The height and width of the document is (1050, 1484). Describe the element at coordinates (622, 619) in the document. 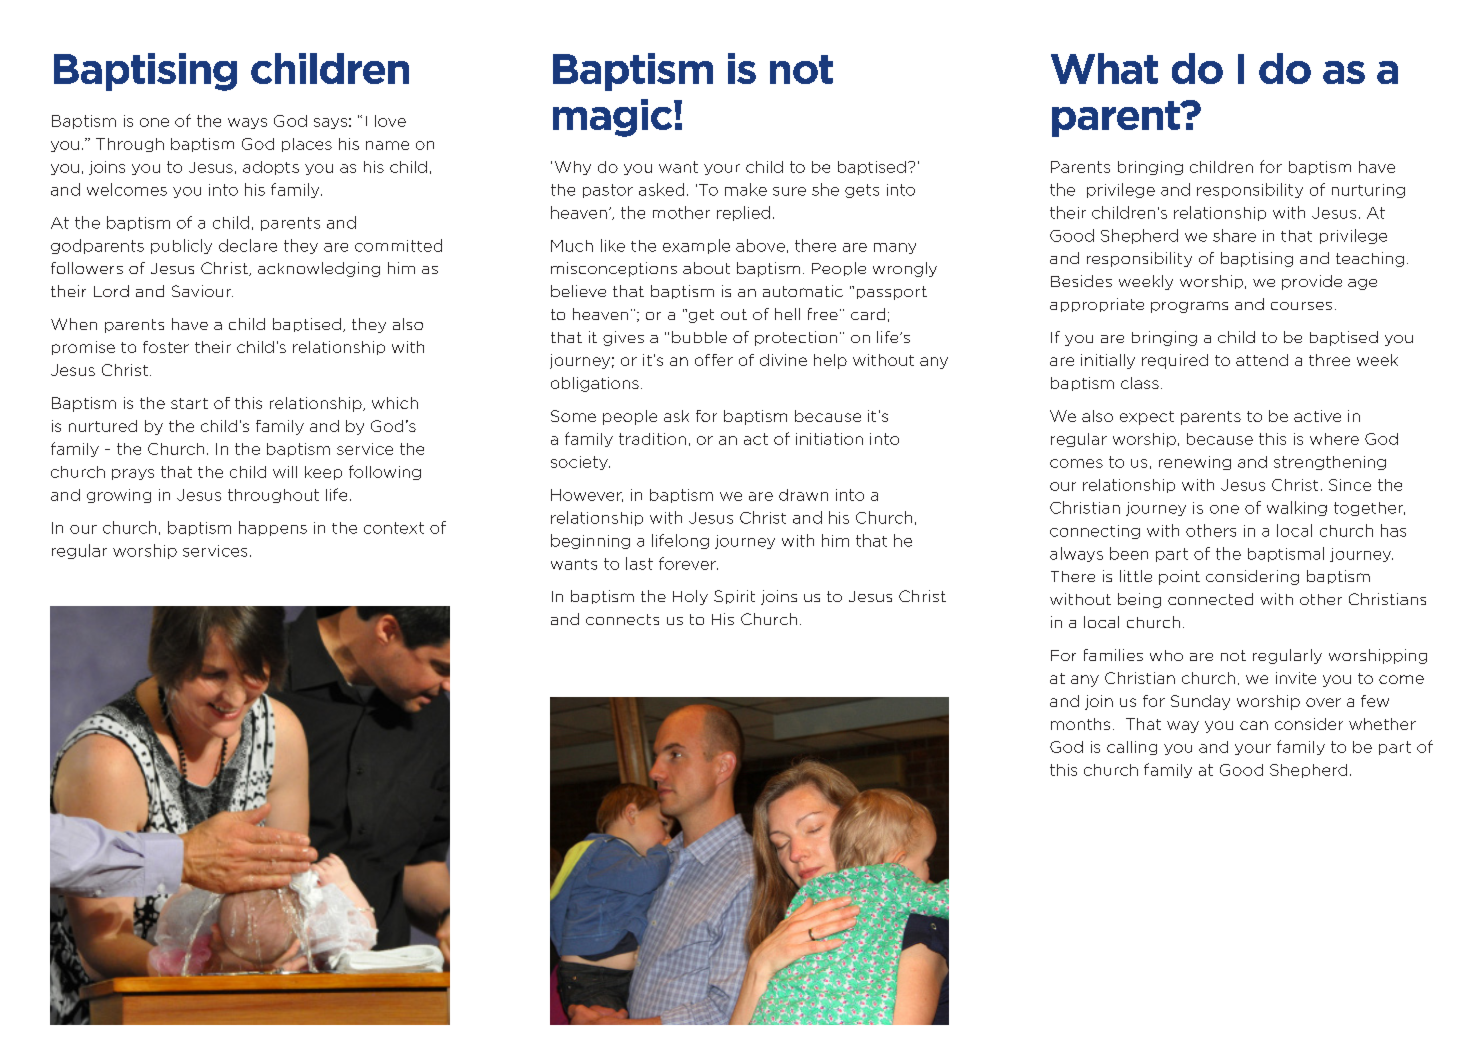

I see `connects` at that location.
